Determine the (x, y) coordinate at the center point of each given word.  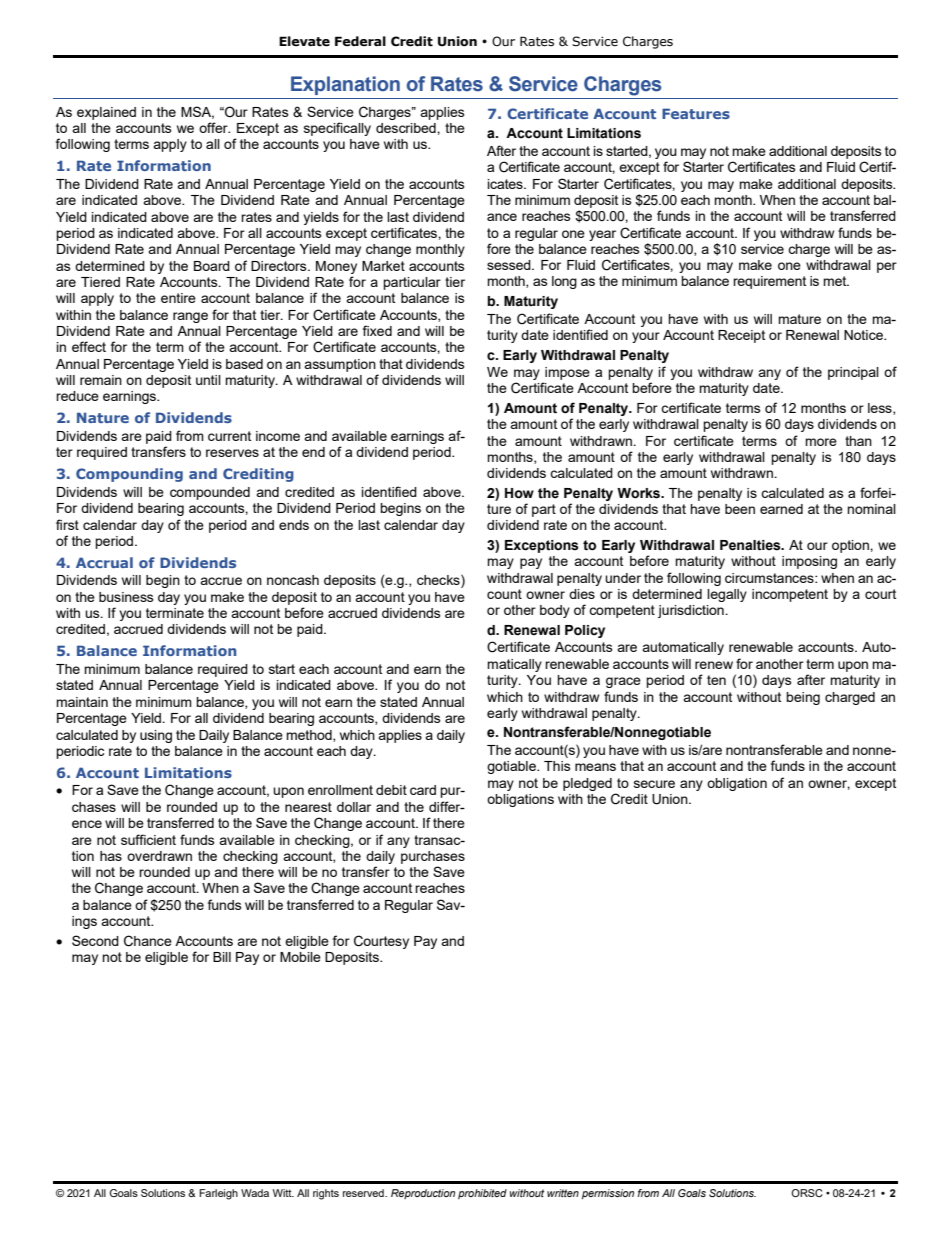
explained (106, 113)
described (407, 128)
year (602, 235)
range (190, 317)
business (126, 597)
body (555, 611)
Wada (255, 1193)
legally (727, 595)
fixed (377, 330)
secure (654, 784)
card (423, 790)
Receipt (741, 336)
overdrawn (159, 856)
